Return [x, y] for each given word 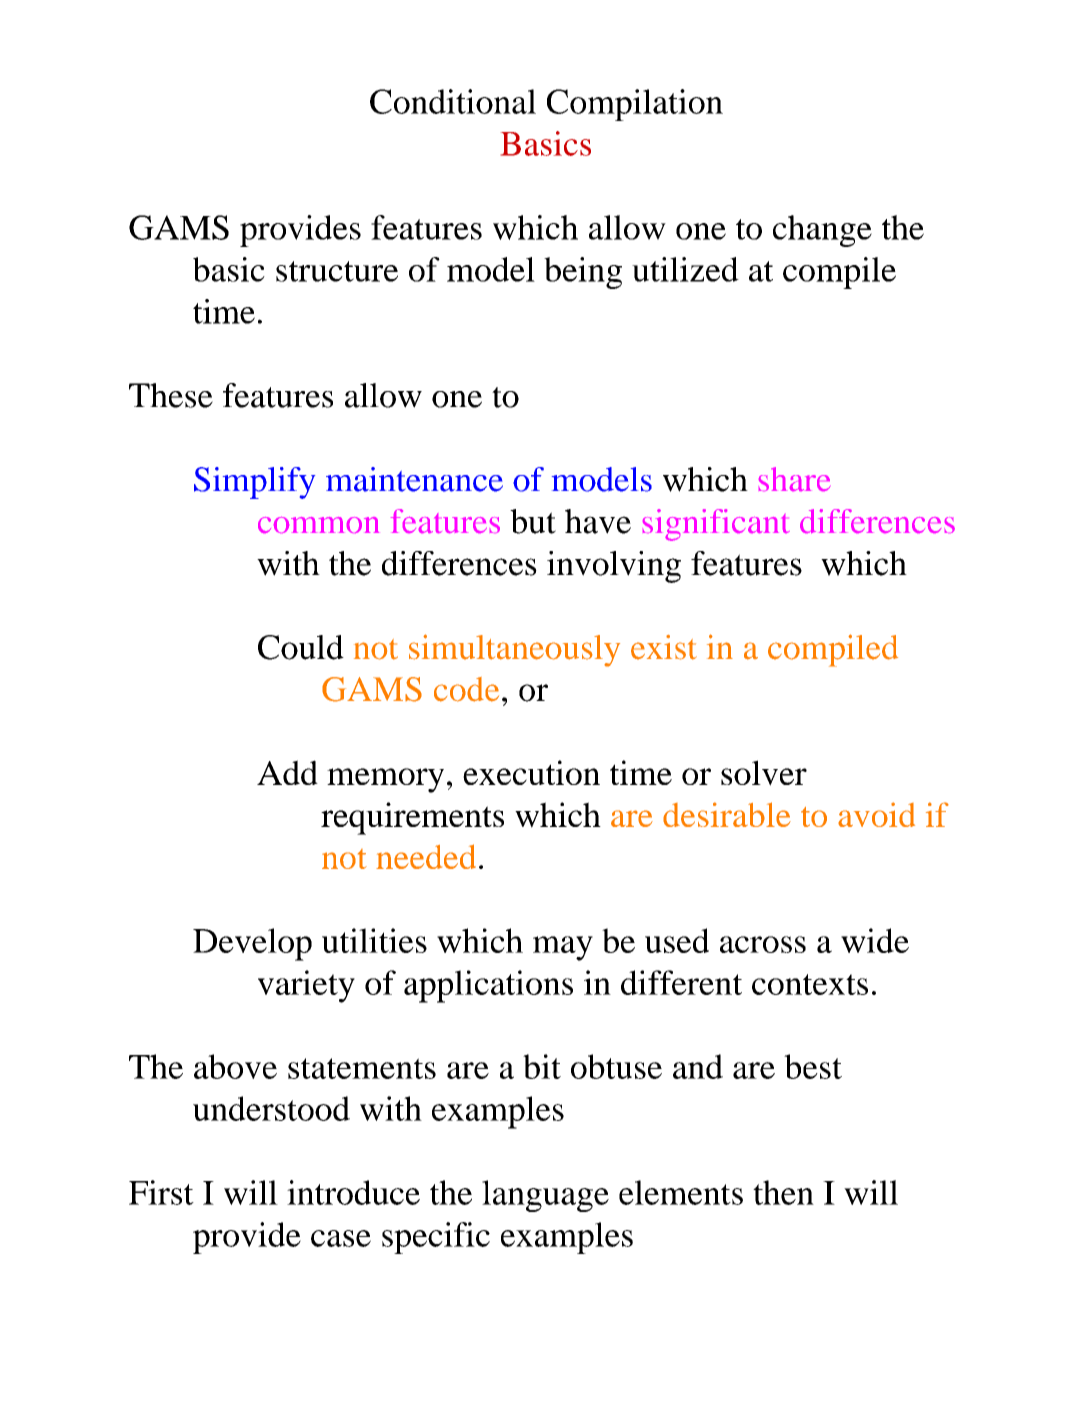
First [161, 1192]
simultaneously [514, 650]
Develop [252, 944]
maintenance [414, 479]
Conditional [453, 101]
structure [337, 271]
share [794, 479]
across [763, 944]
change [822, 231]
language [545, 1196]
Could [301, 647]
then [783, 1192]
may [563, 948]
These [171, 395]
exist [664, 647]
